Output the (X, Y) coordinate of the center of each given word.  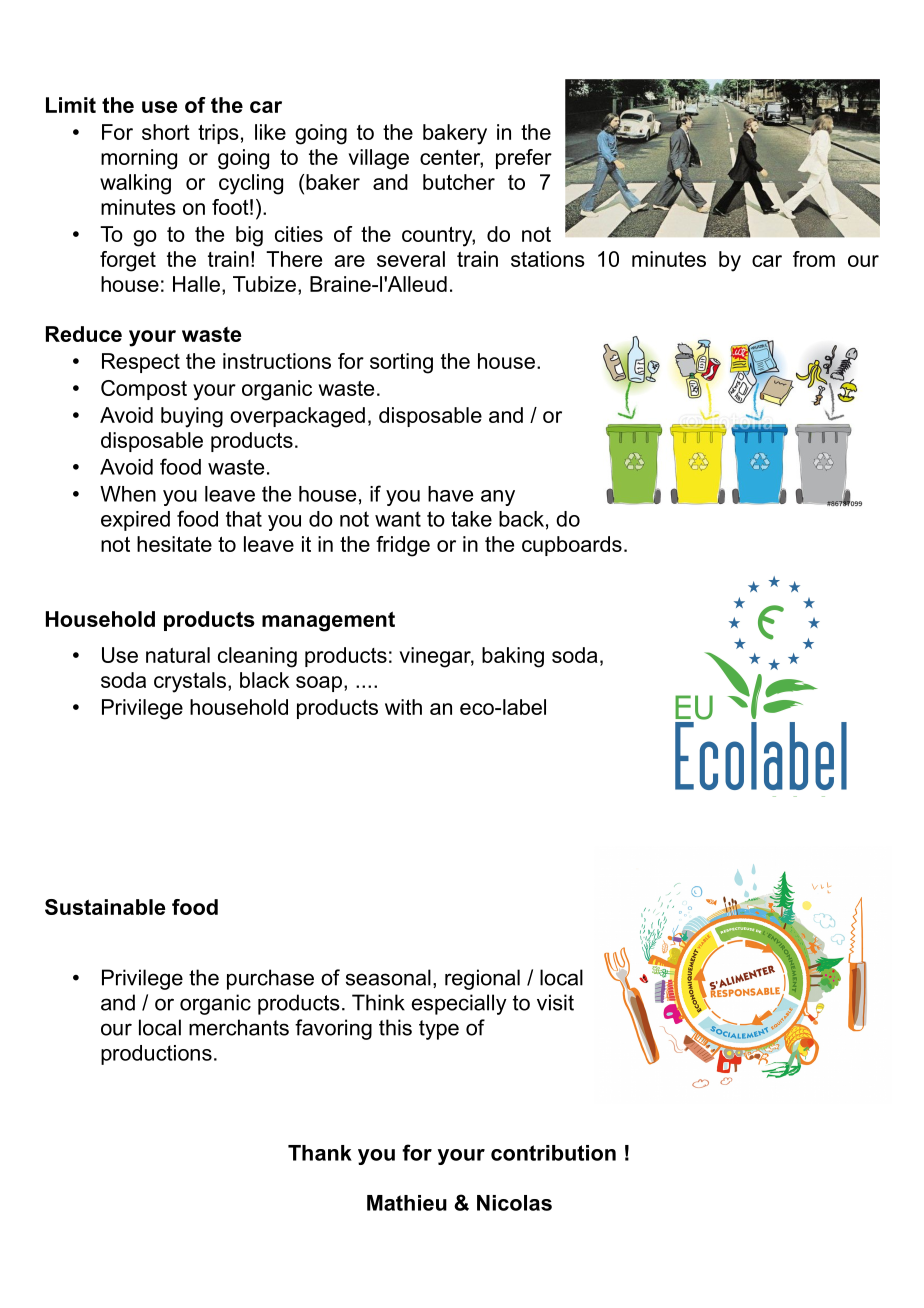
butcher (459, 182)
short (166, 132)
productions (156, 1055)
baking (513, 657)
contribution (553, 1153)
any (498, 498)
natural (178, 655)
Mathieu (407, 1203)
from (814, 259)
